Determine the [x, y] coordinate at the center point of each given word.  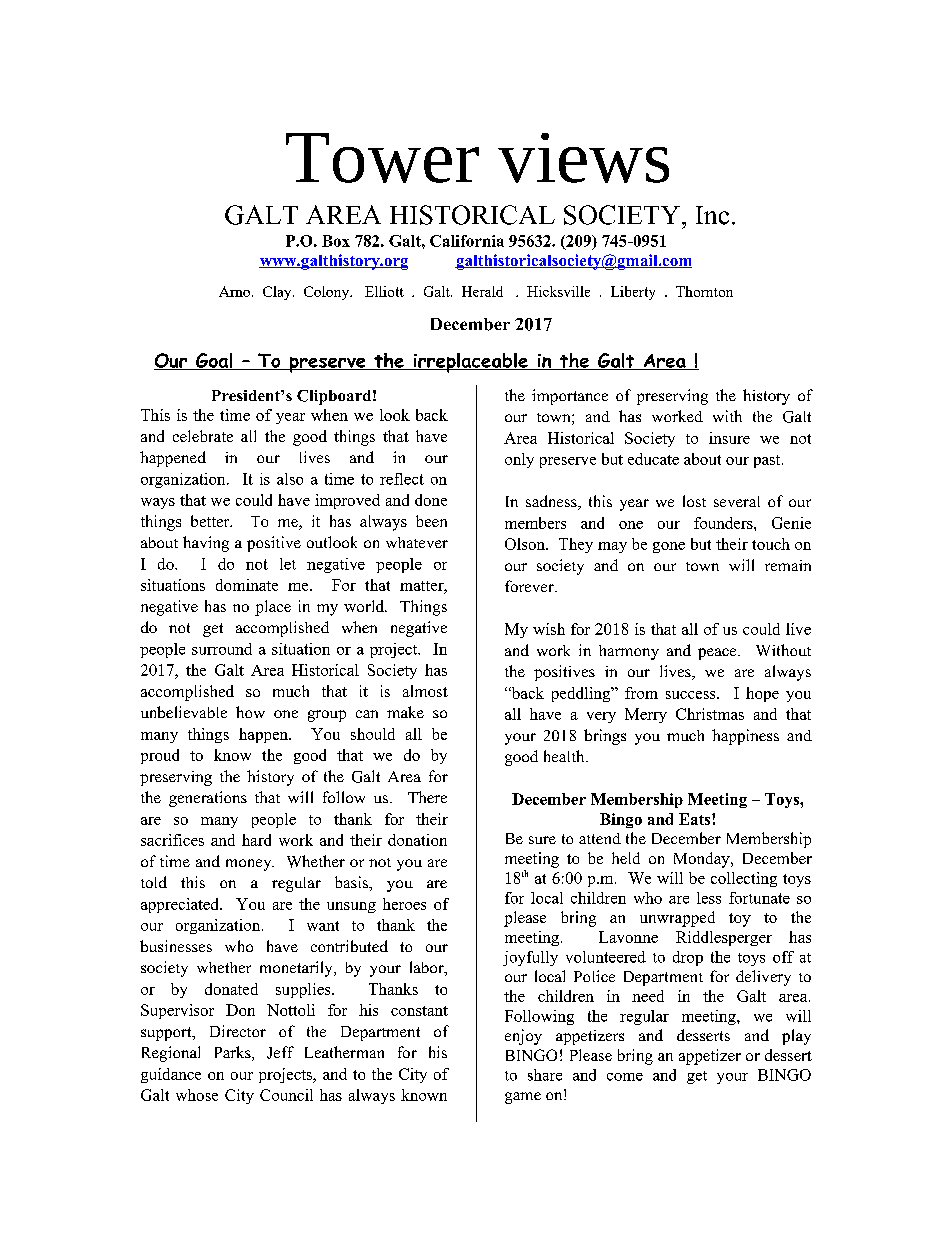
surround [222, 649]
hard [256, 840]
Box [336, 241]
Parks [234, 1053]
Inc [712, 215]
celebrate [203, 436]
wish [549, 629]
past [768, 461]
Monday [703, 860]
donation [417, 840]
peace [718, 654]
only [519, 460]
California [467, 241]
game [523, 1098]
